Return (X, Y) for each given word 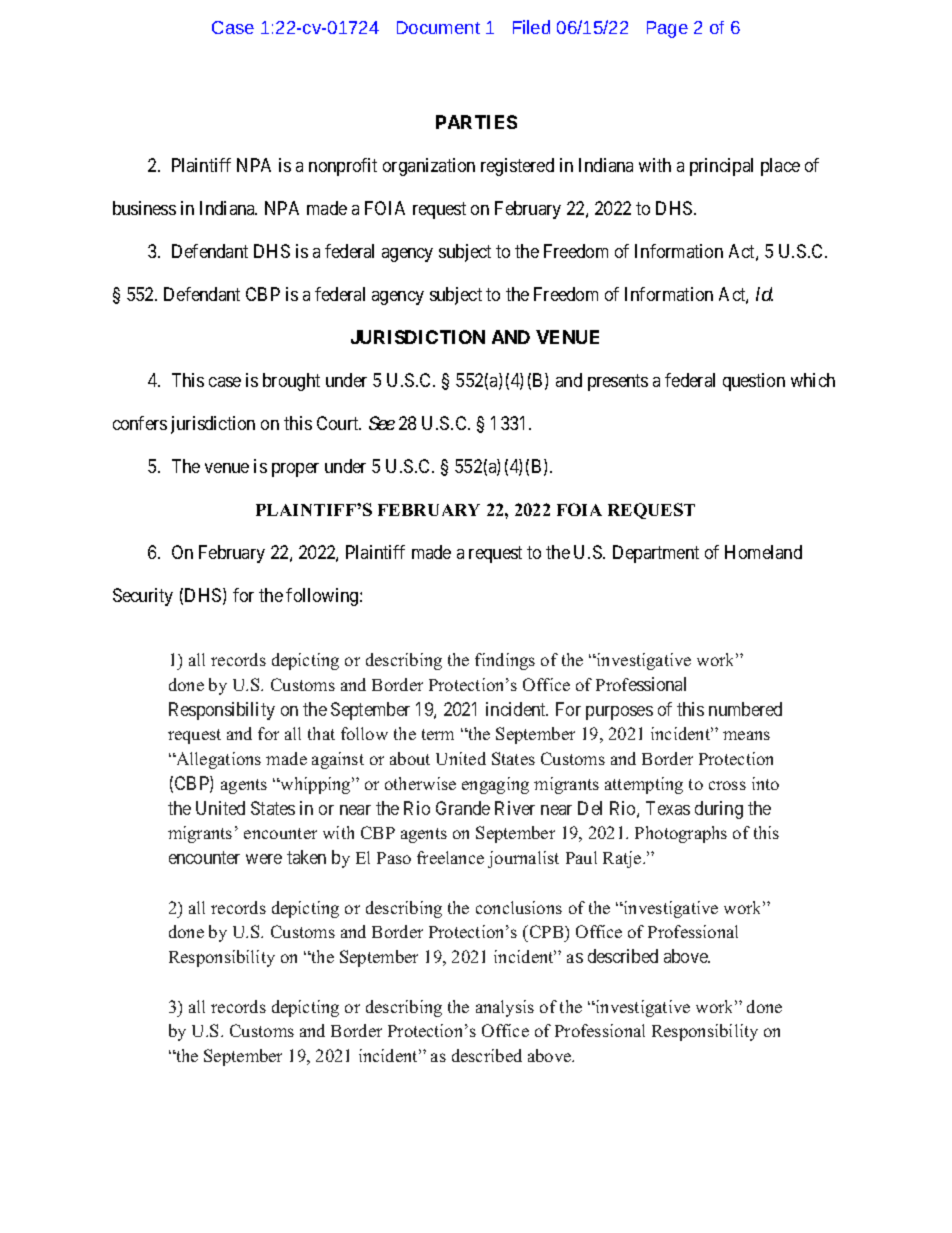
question (754, 382)
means (746, 735)
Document (438, 27)
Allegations (217, 760)
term (438, 734)
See (382, 423)
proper (295, 470)
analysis (505, 1008)
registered (517, 167)
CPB (546, 931)
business (144, 208)
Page (667, 29)
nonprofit (343, 167)
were (264, 859)
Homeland (763, 552)
